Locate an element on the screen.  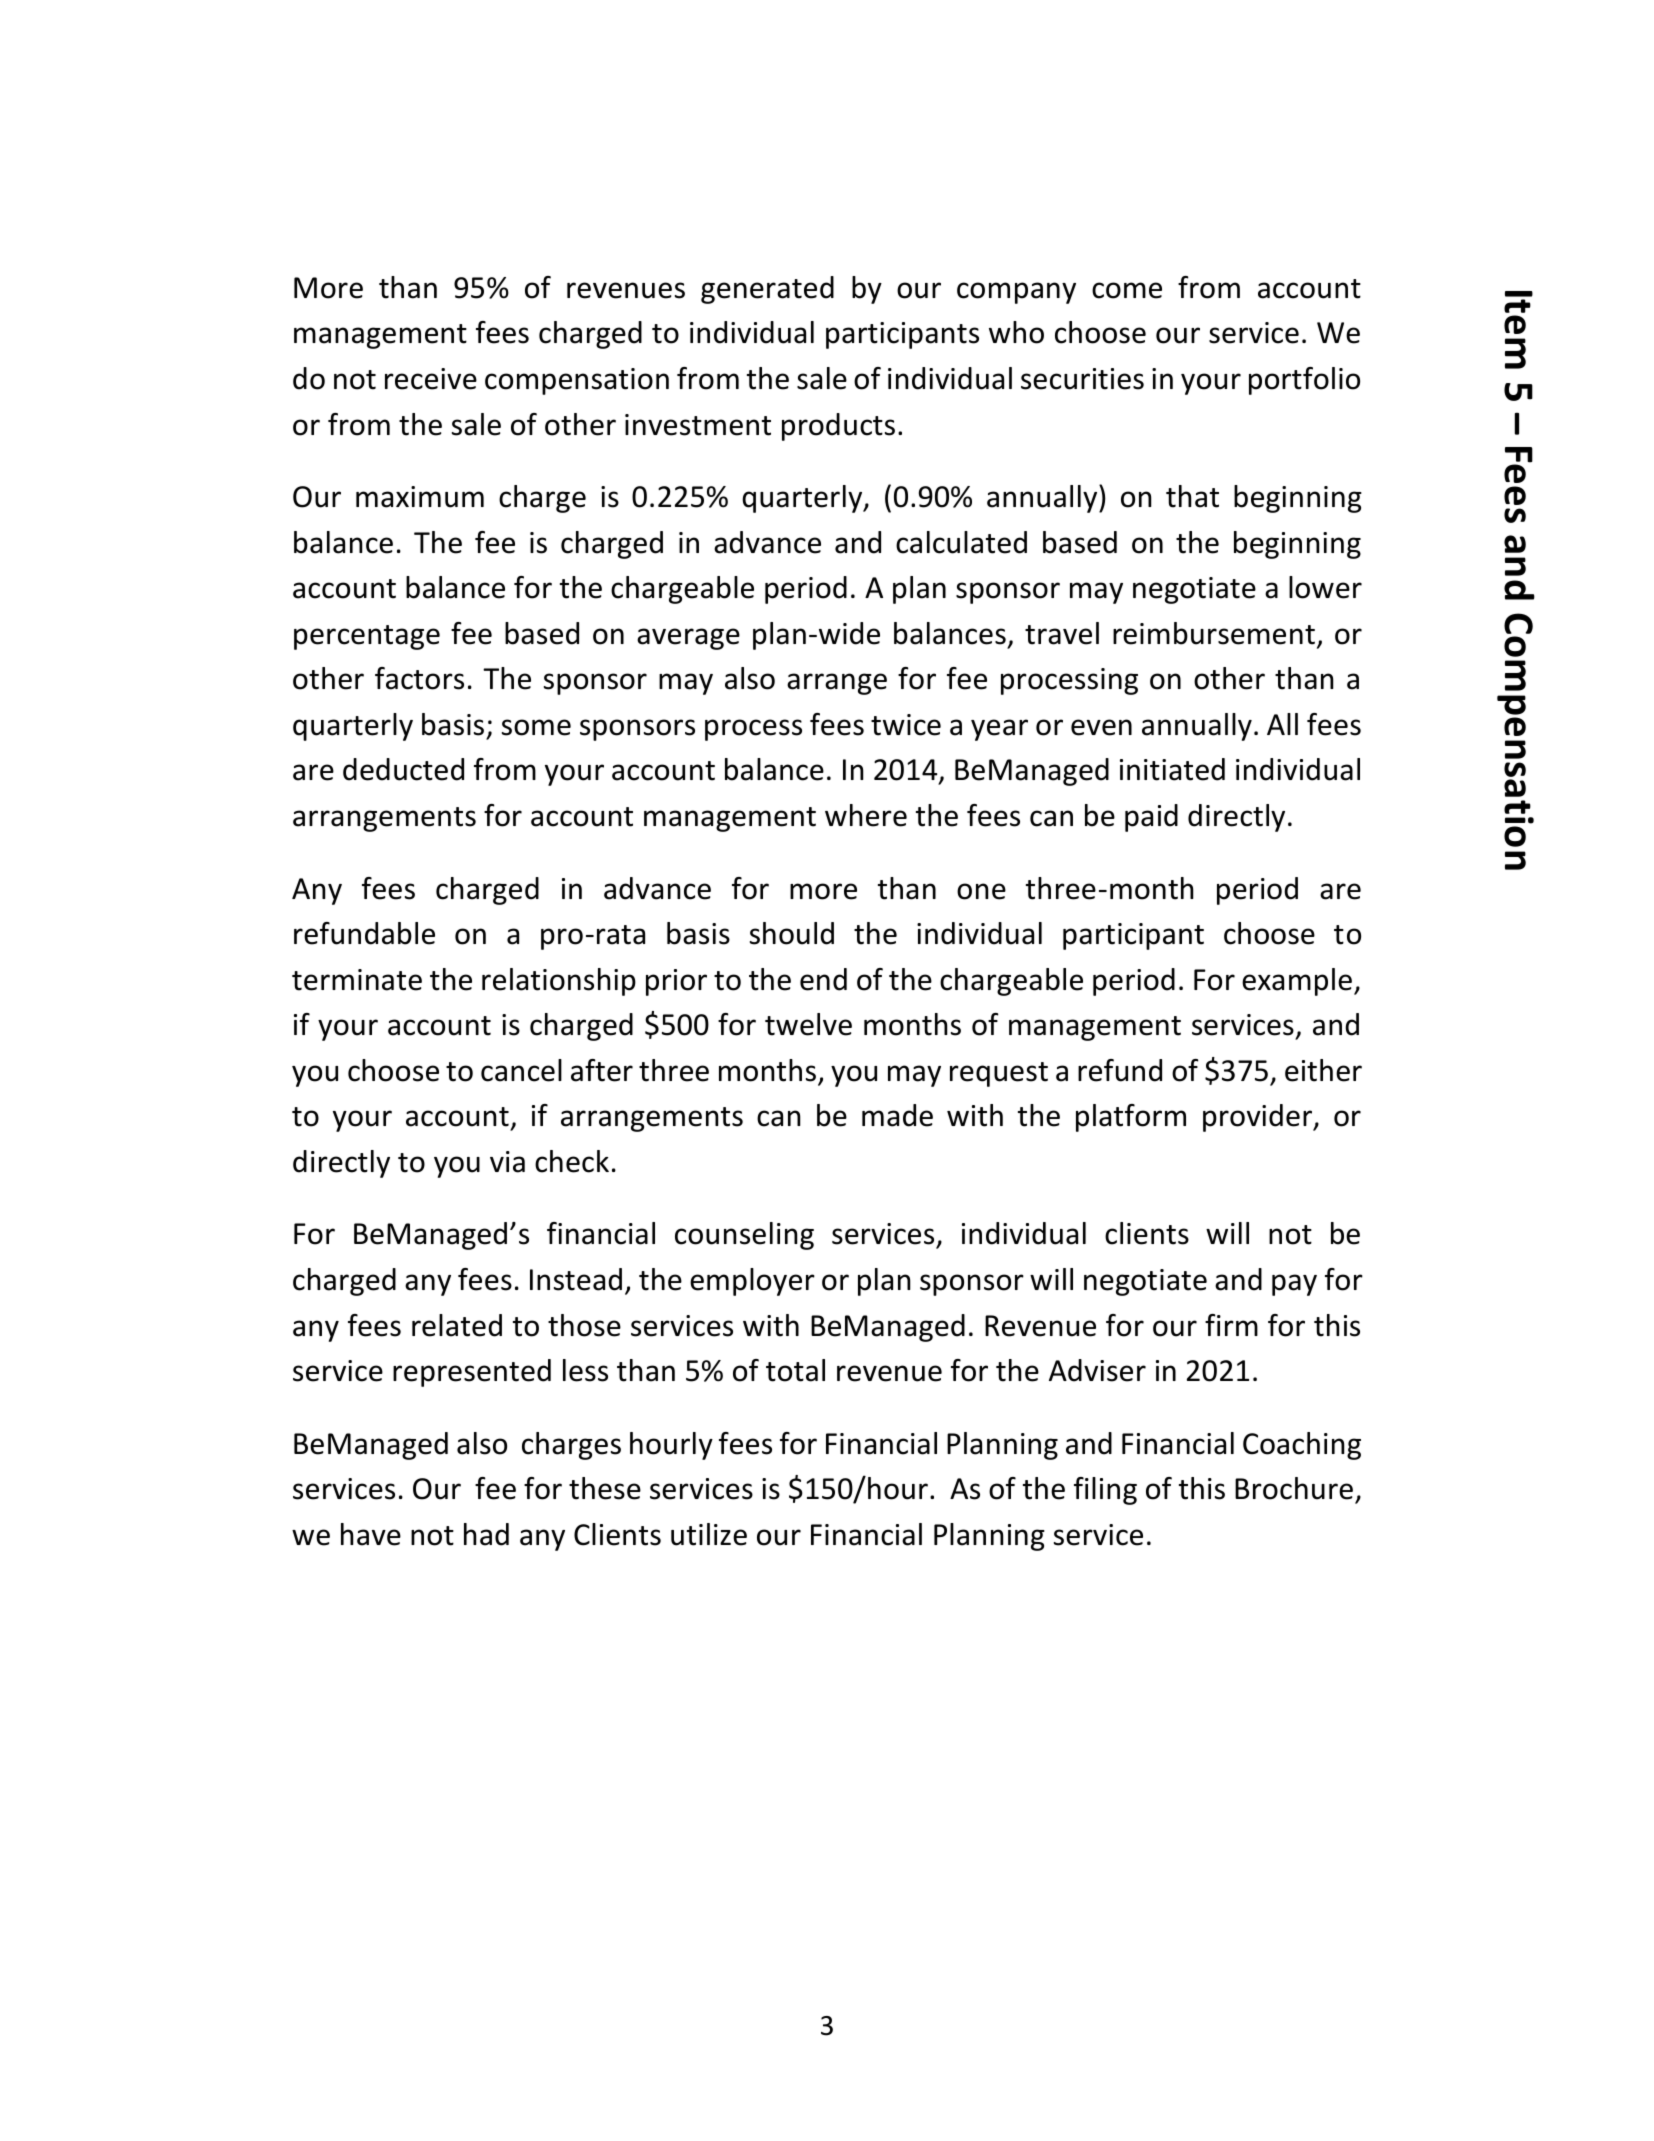
receive is located at coordinates (431, 379).
